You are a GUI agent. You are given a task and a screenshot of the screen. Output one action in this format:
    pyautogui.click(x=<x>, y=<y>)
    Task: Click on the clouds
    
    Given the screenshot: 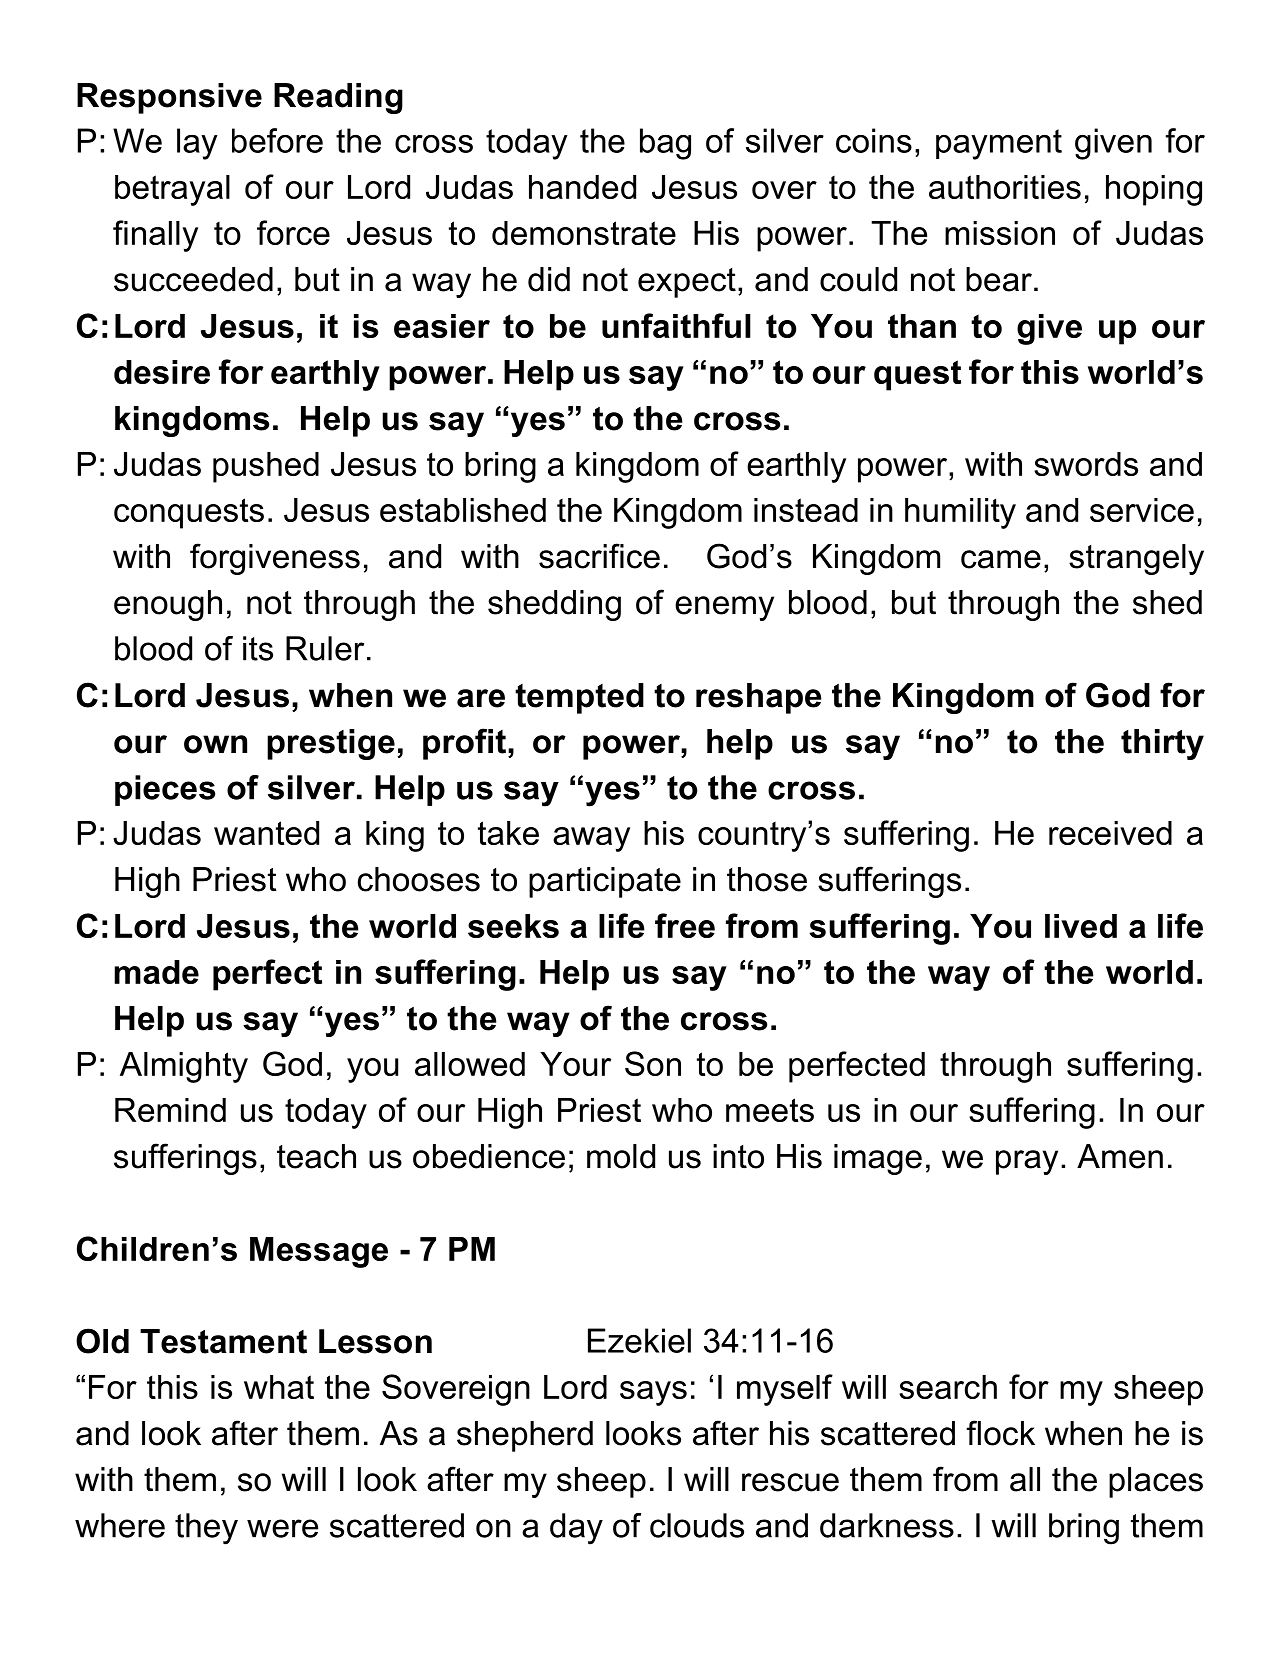 What is the action you would take?
    pyautogui.click(x=697, y=1525)
